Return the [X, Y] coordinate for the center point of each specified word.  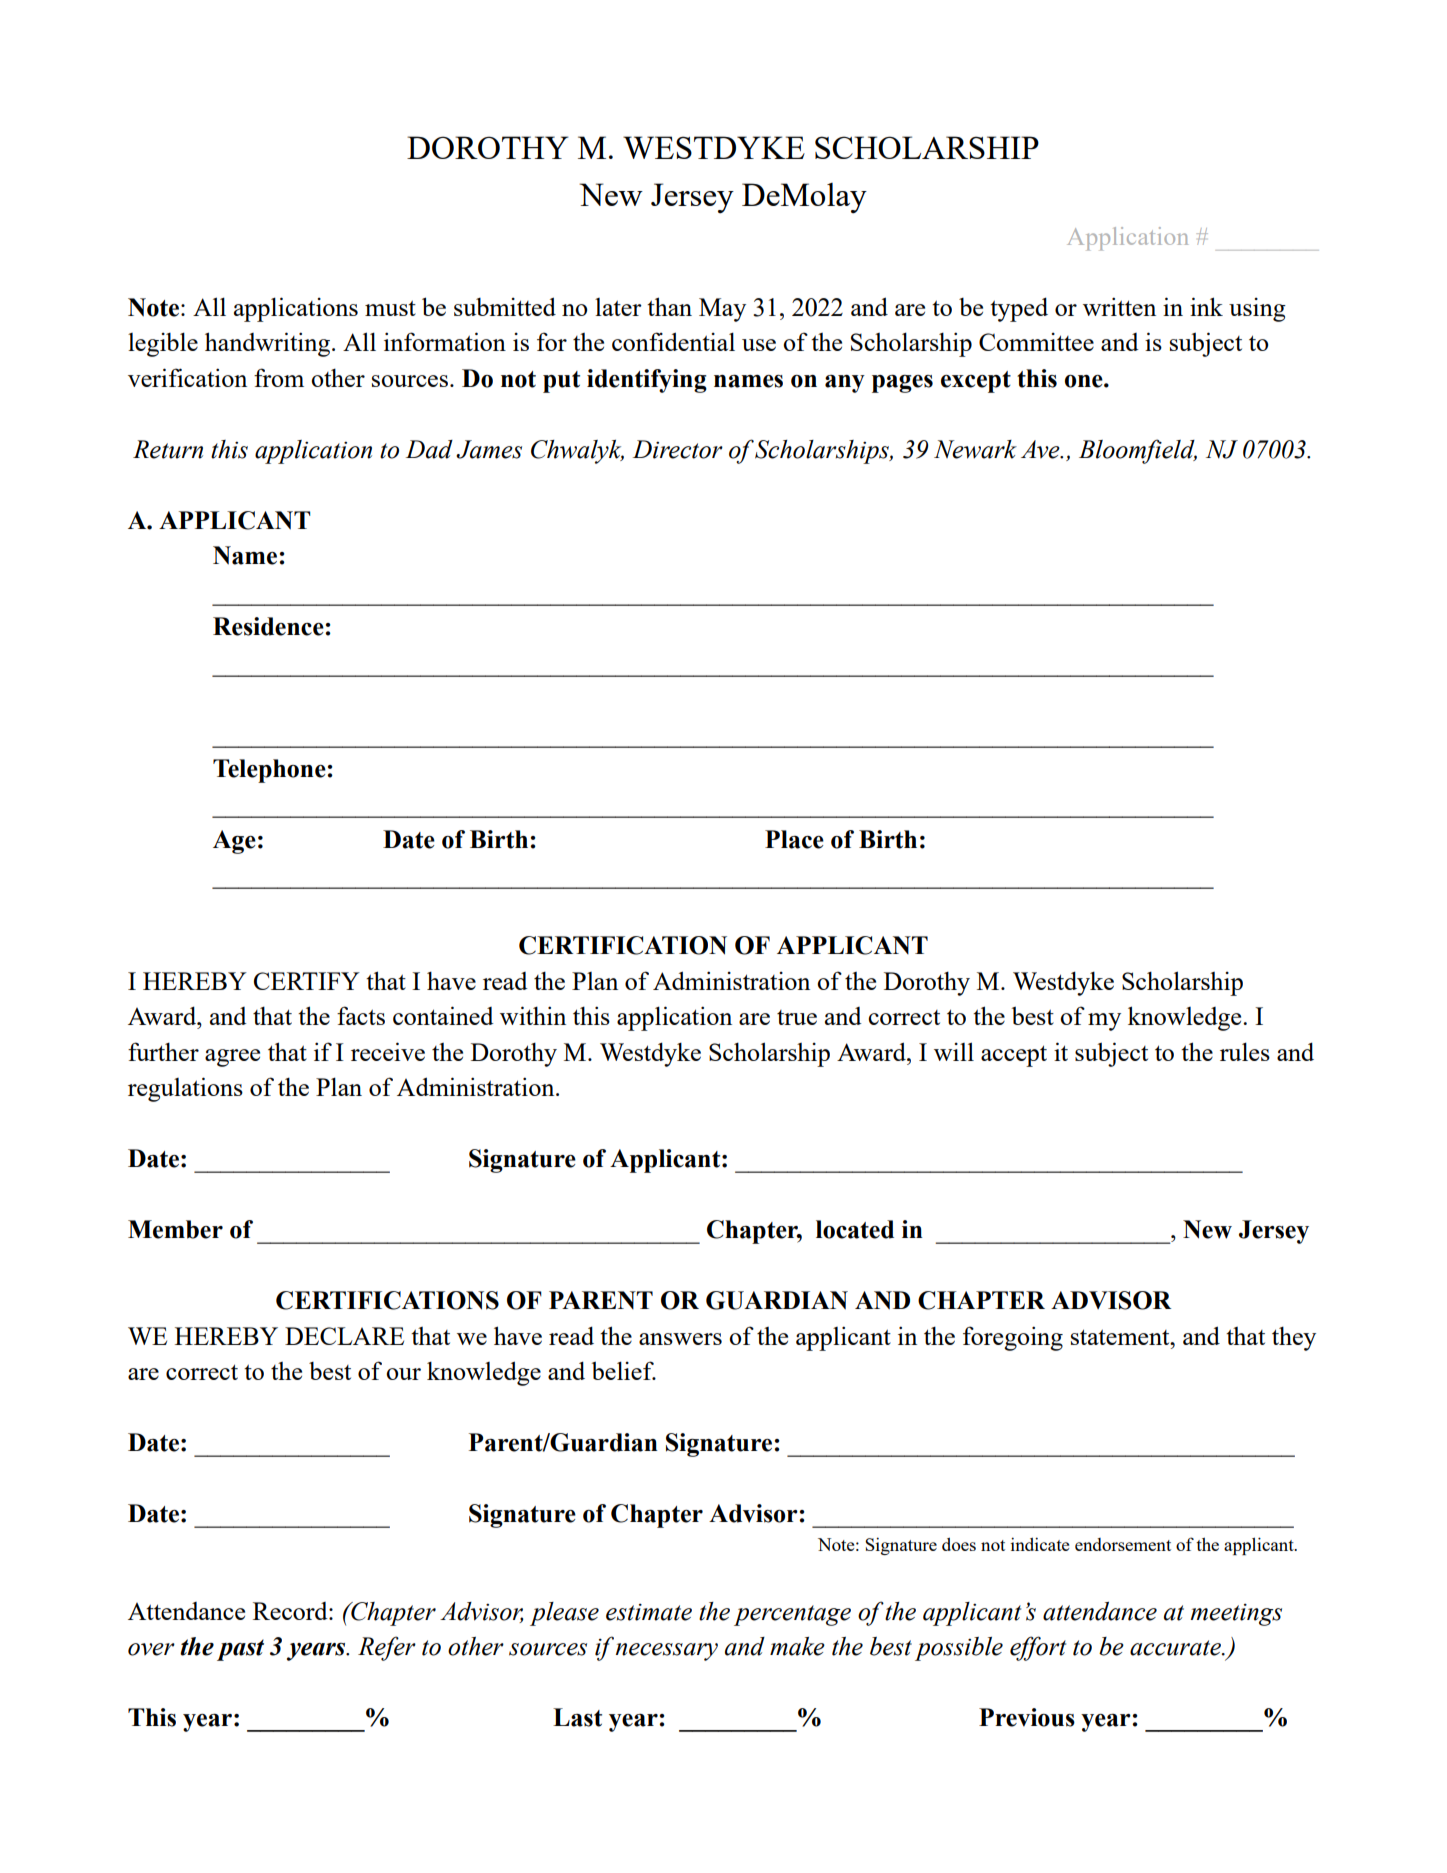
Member [175, 1229]
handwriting [269, 344]
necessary [667, 1652]
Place [794, 839]
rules [1245, 1051]
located [855, 1229]
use [759, 345]
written [1119, 306]
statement [1121, 1337]
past [240, 1650]
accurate [1176, 1648]
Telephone [270, 771]
